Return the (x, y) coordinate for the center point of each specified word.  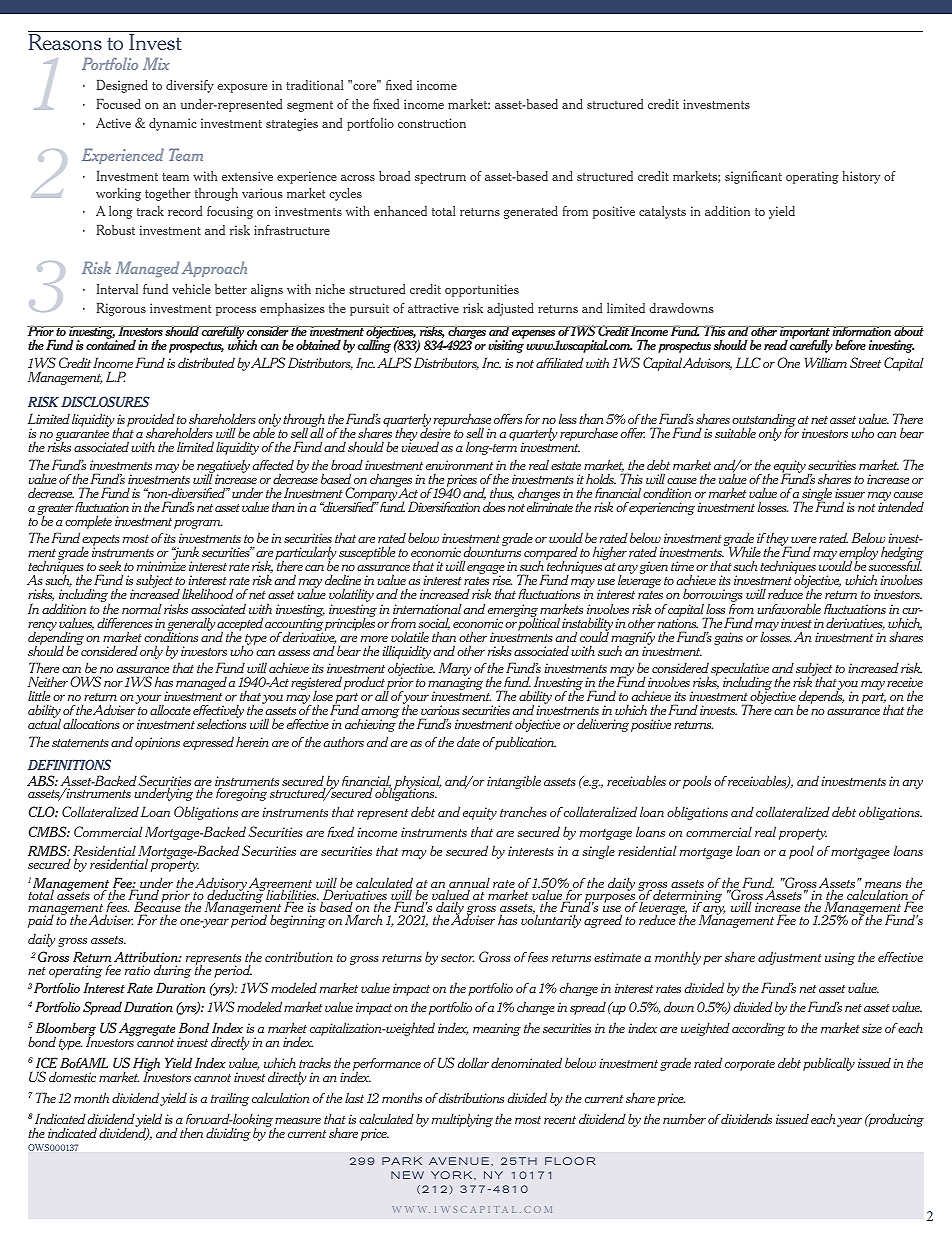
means (882, 886)
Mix (156, 63)
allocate (170, 709)
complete (88, 522)
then (191, 1132)
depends (821, 698)
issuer (850, 493)
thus (502, 493)
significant (753, 177)
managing (455, 685)
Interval (117, 289)
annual (468, 884)
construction (432, 123)
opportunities (482, 290)
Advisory (221, 885)
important (805, 334)
